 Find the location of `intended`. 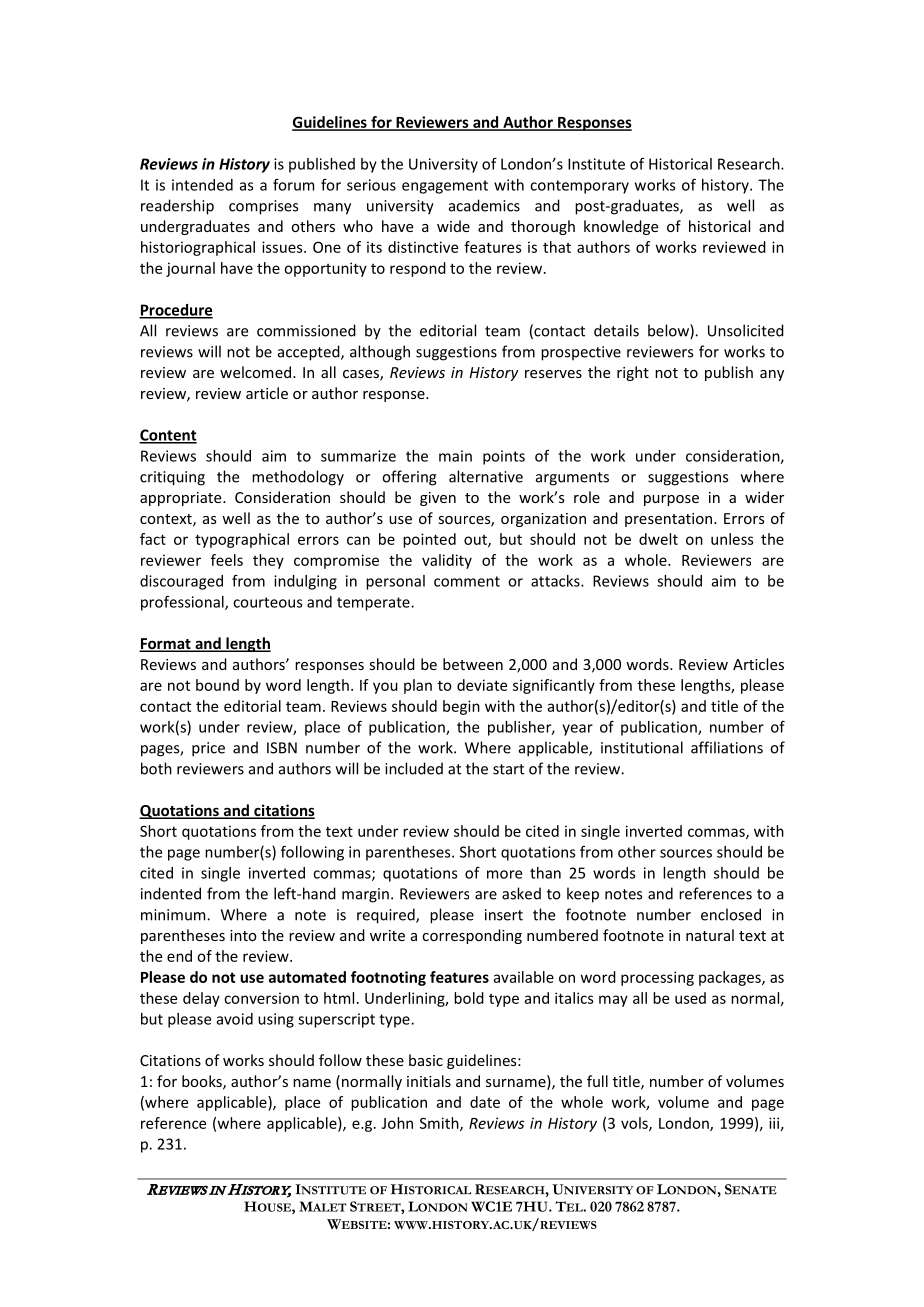

intended is located at coordinates (202, 185).
